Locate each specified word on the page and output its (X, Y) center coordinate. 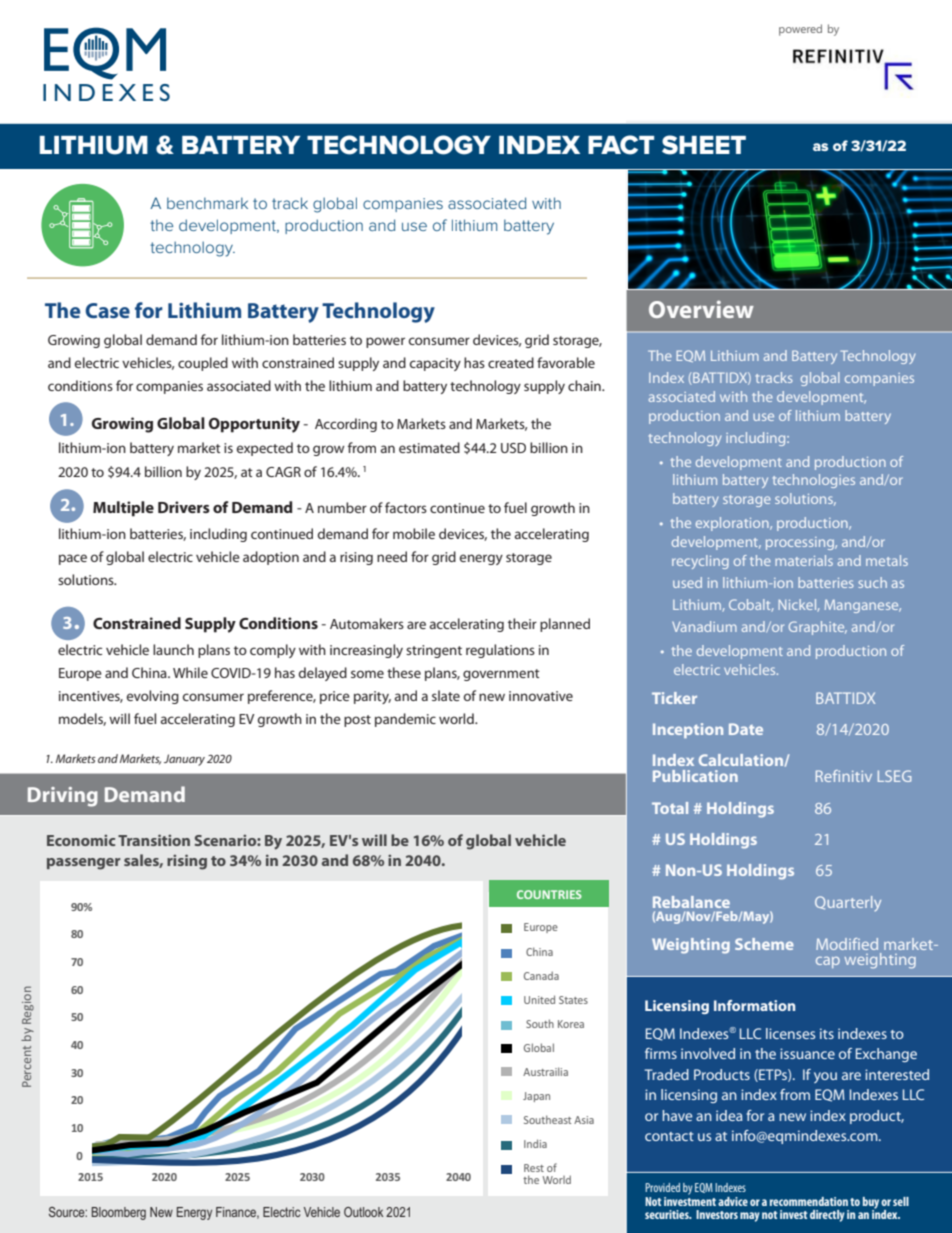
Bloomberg (119, 1213)
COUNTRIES (549, 894)
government (501, 675)
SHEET (704, 145)
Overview (701, 309)
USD (513, 448)
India (535, 1143)
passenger (83, 864)
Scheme (764, 944)
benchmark (207, 203)
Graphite (818, 628)
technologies (814, 481)
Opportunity (254, 425)
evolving (153, 697)
